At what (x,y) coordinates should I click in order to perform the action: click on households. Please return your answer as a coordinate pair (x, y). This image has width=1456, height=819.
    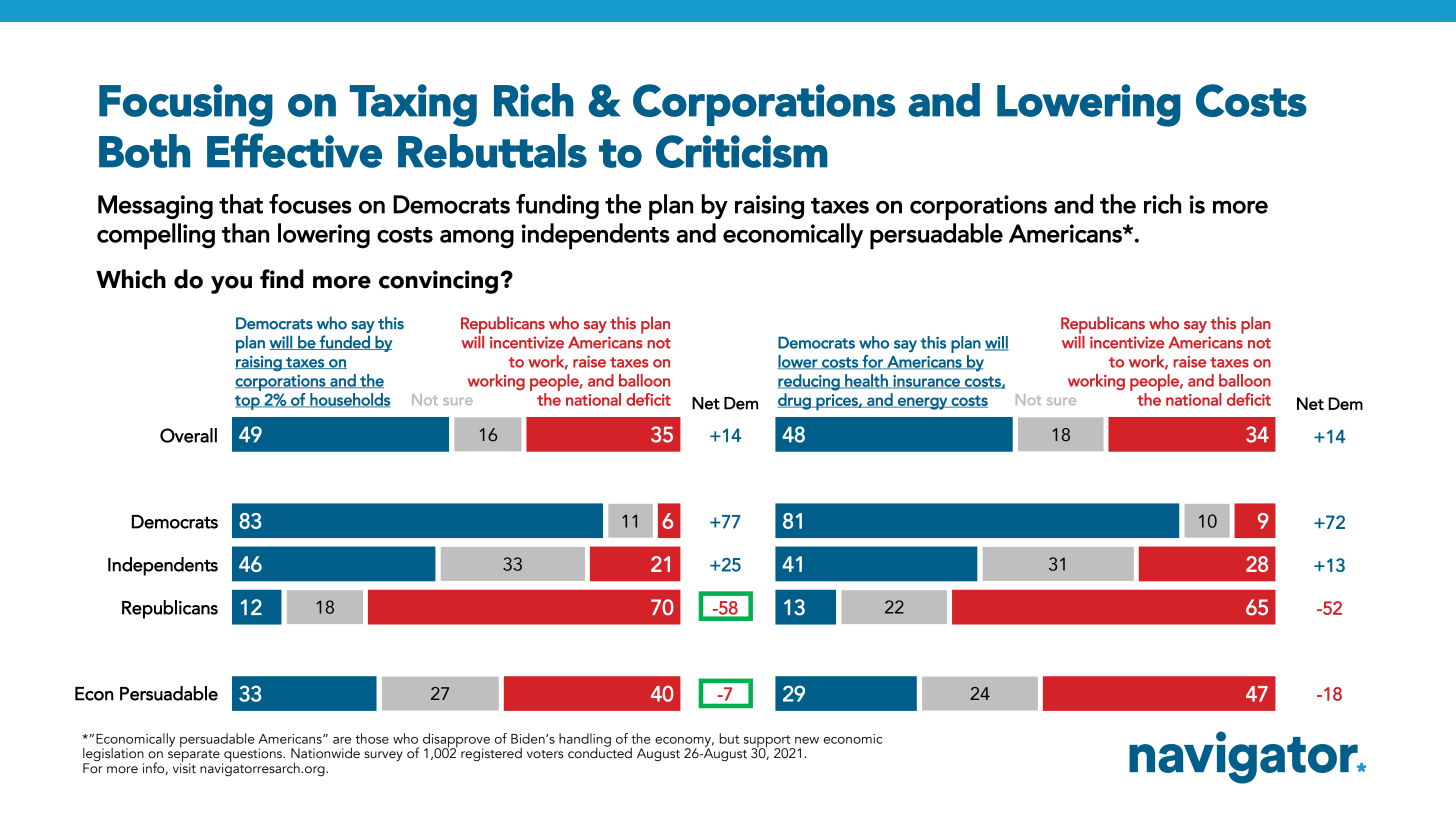
    Looking at the image, I should click on (349, 400).
